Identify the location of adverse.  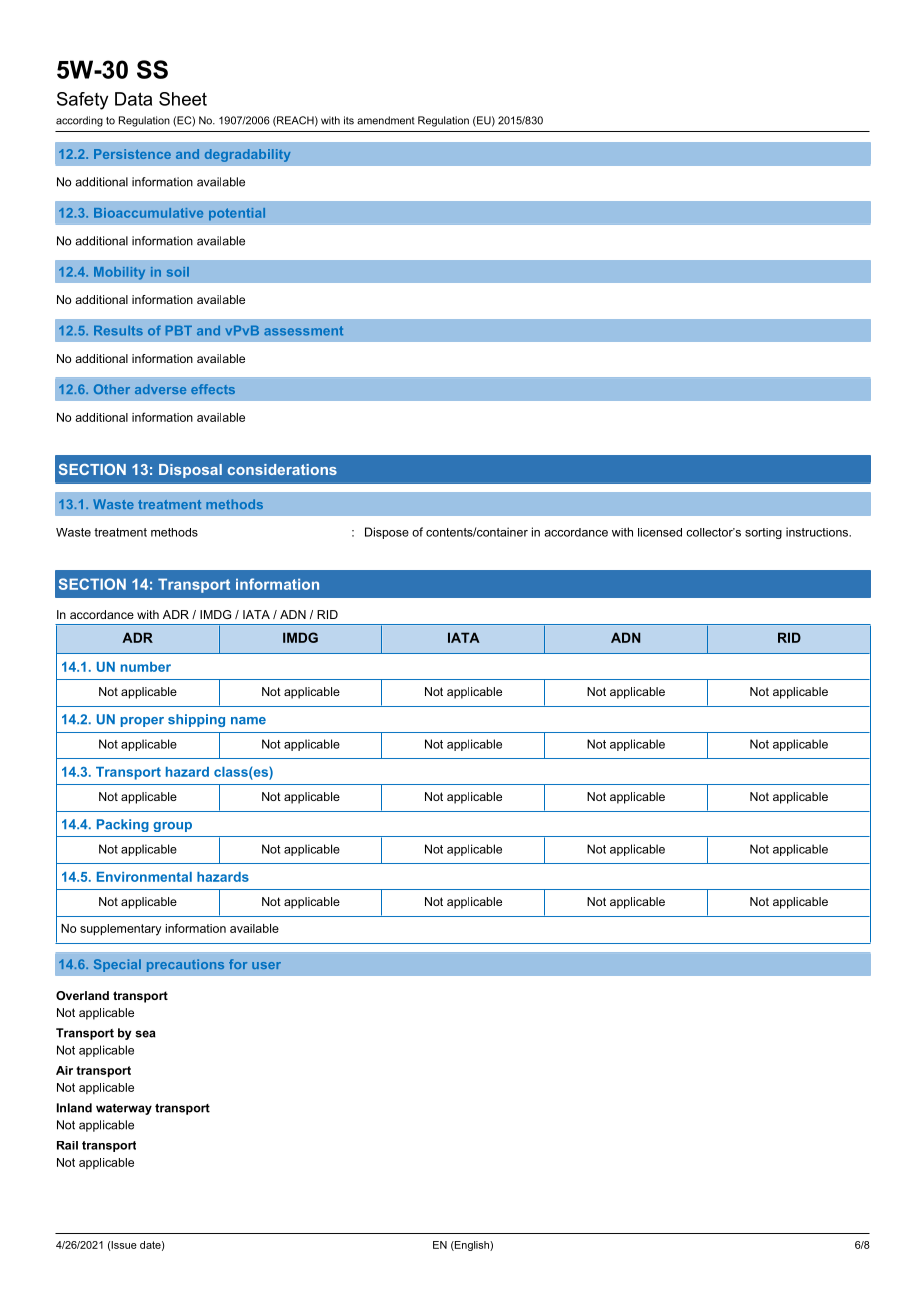
(160, 389).
